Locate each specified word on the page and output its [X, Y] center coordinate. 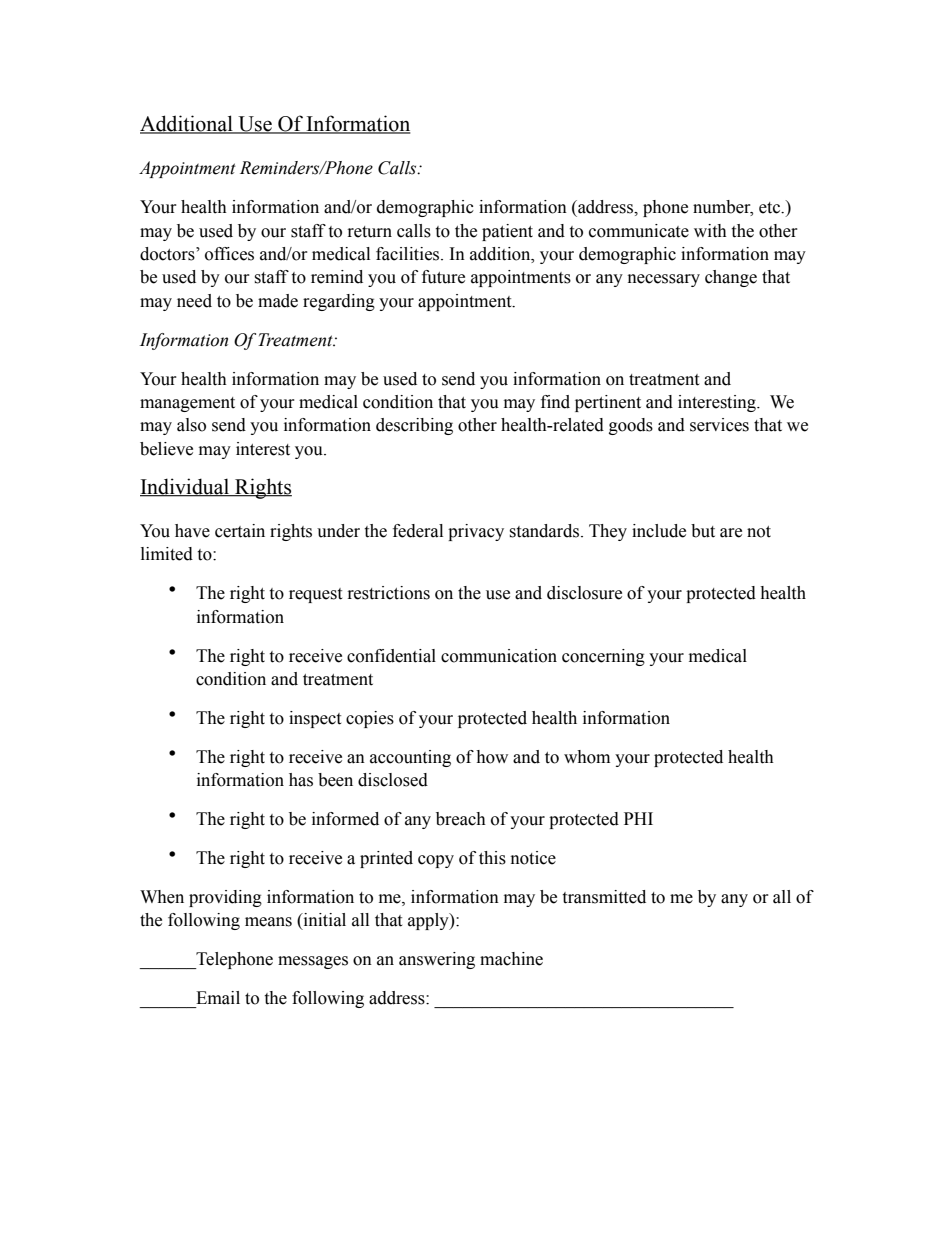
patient [507, 232]
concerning [603, 657]
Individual [186, 487]
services [719, 425]
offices [229, 254]
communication [499, 656]
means [268, 922]
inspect [315, 719]
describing [414, 426]
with [710, 231]
